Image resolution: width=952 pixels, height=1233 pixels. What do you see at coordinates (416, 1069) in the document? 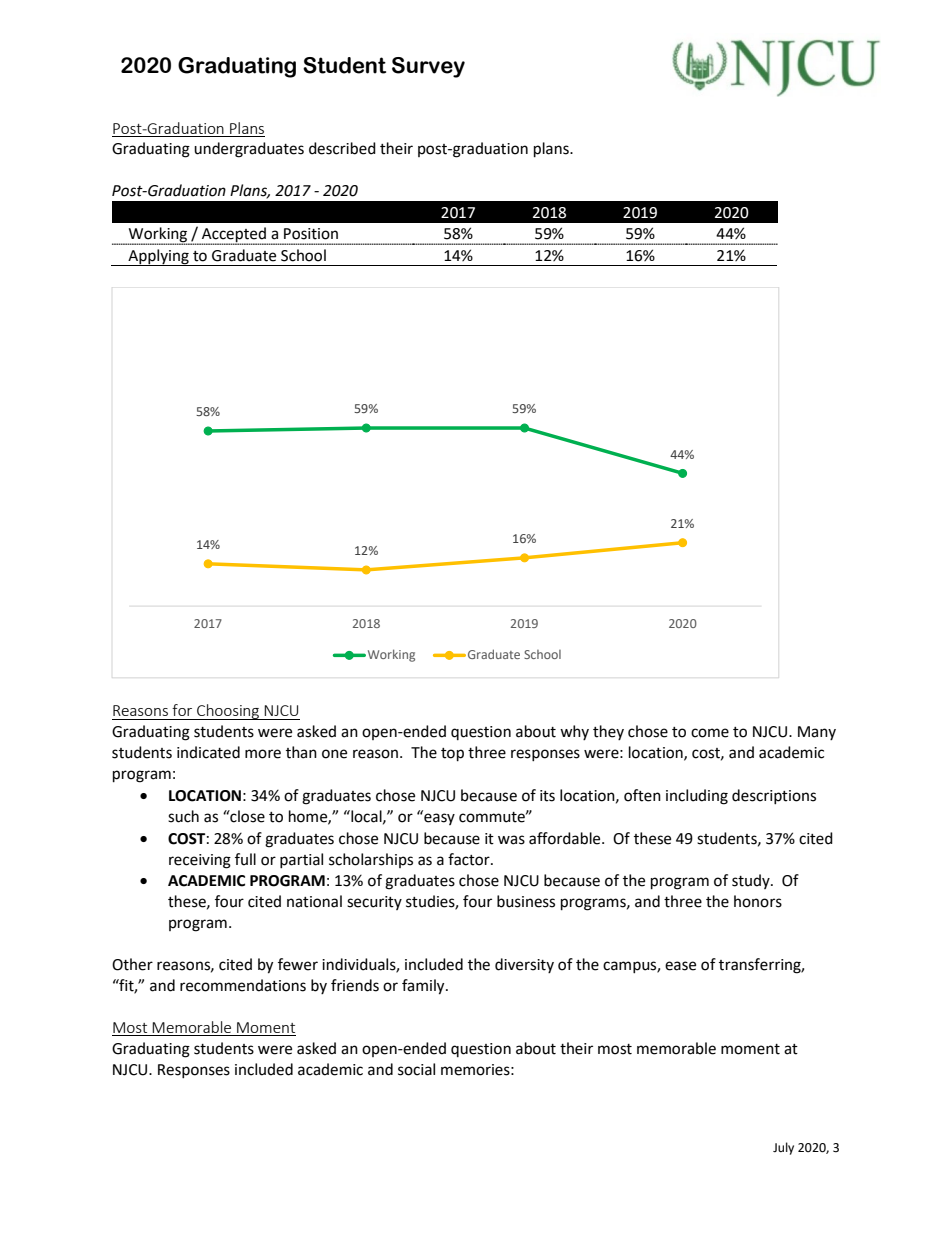
I see `social` at bounding box center [416, 1069].
